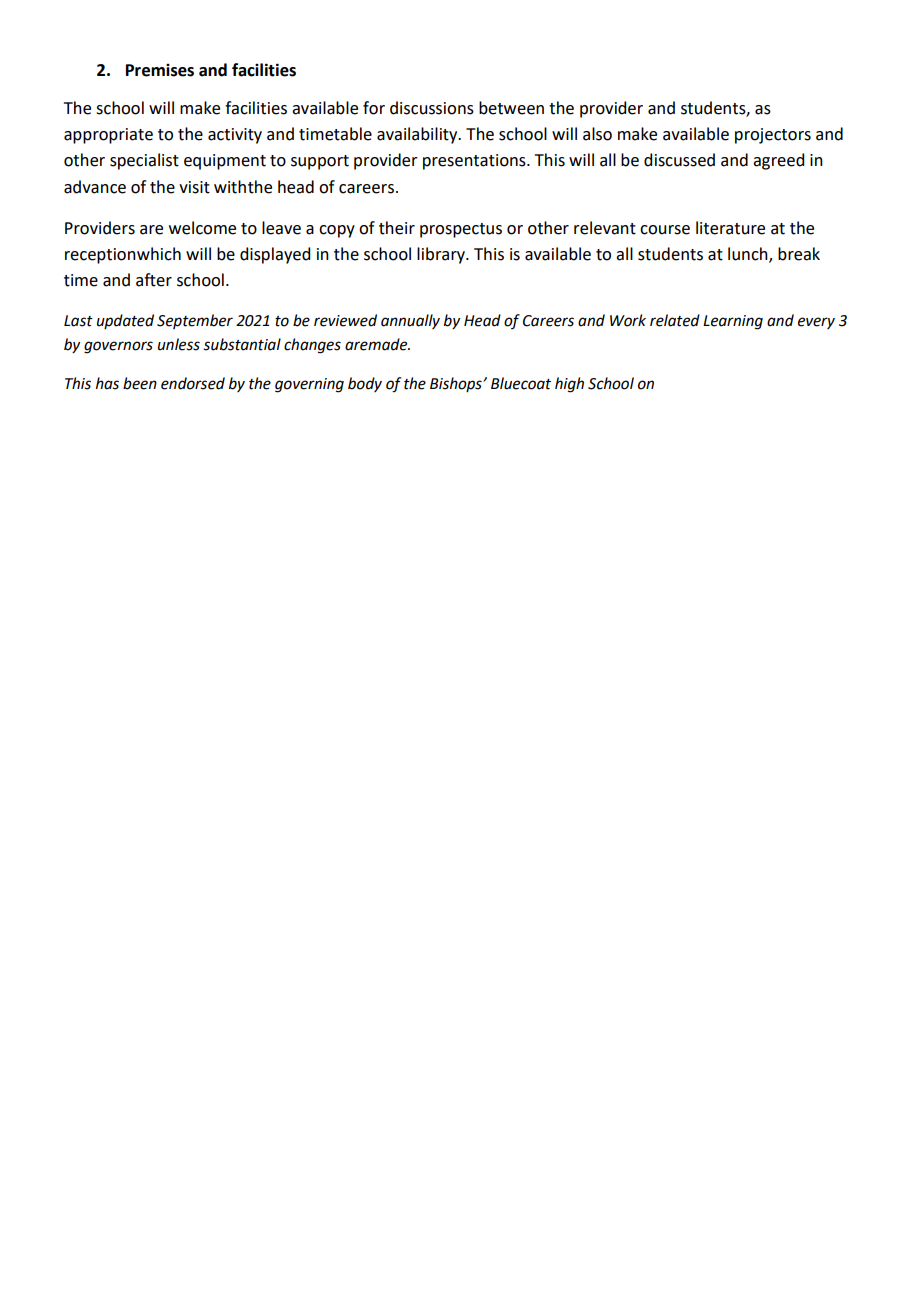 The height and width of the page is (1308, 924). I want to click on specialist, so click(144, 161).
